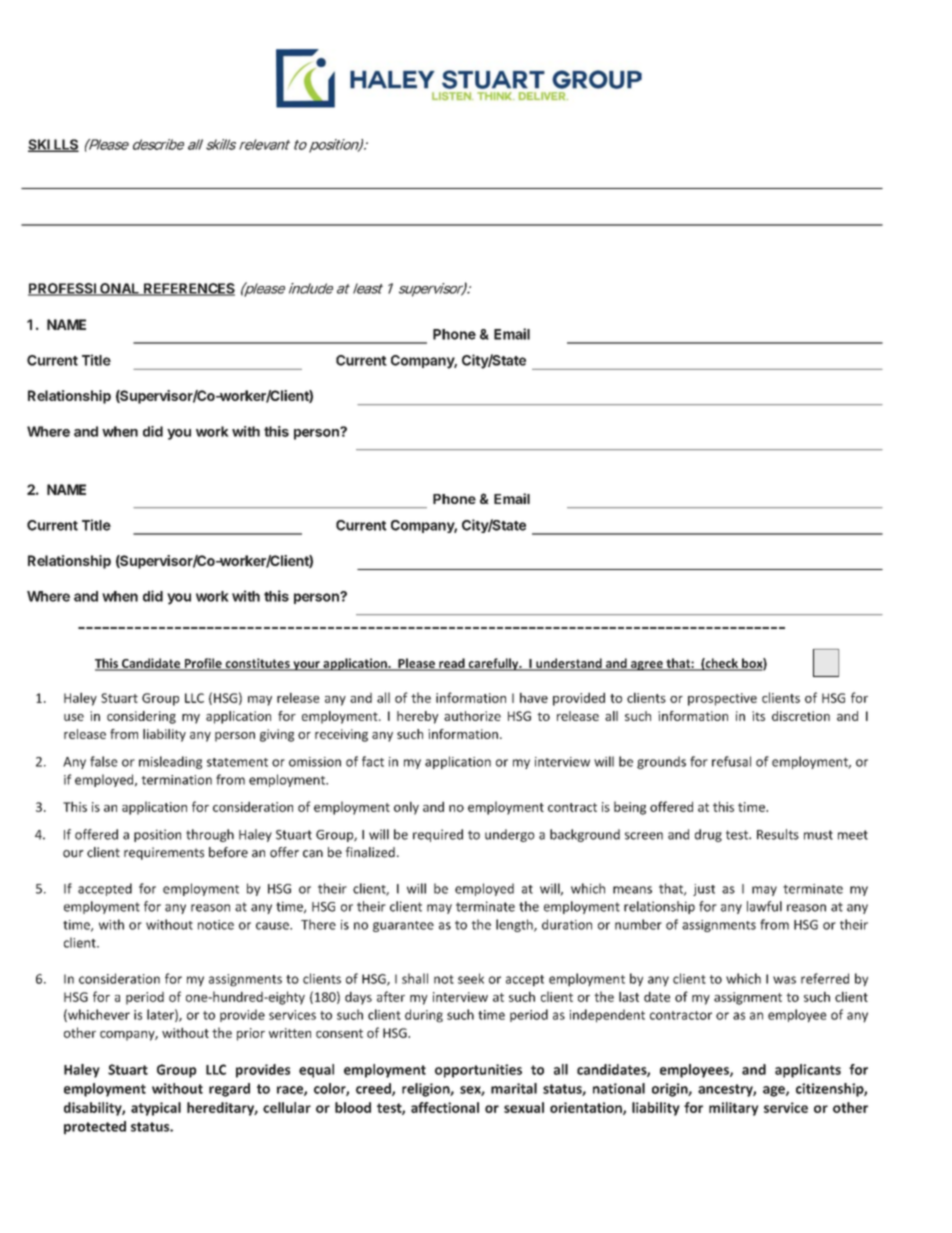  Describe the element at coordinates (784, 980) in the screenshot. I see `was` at that location.
